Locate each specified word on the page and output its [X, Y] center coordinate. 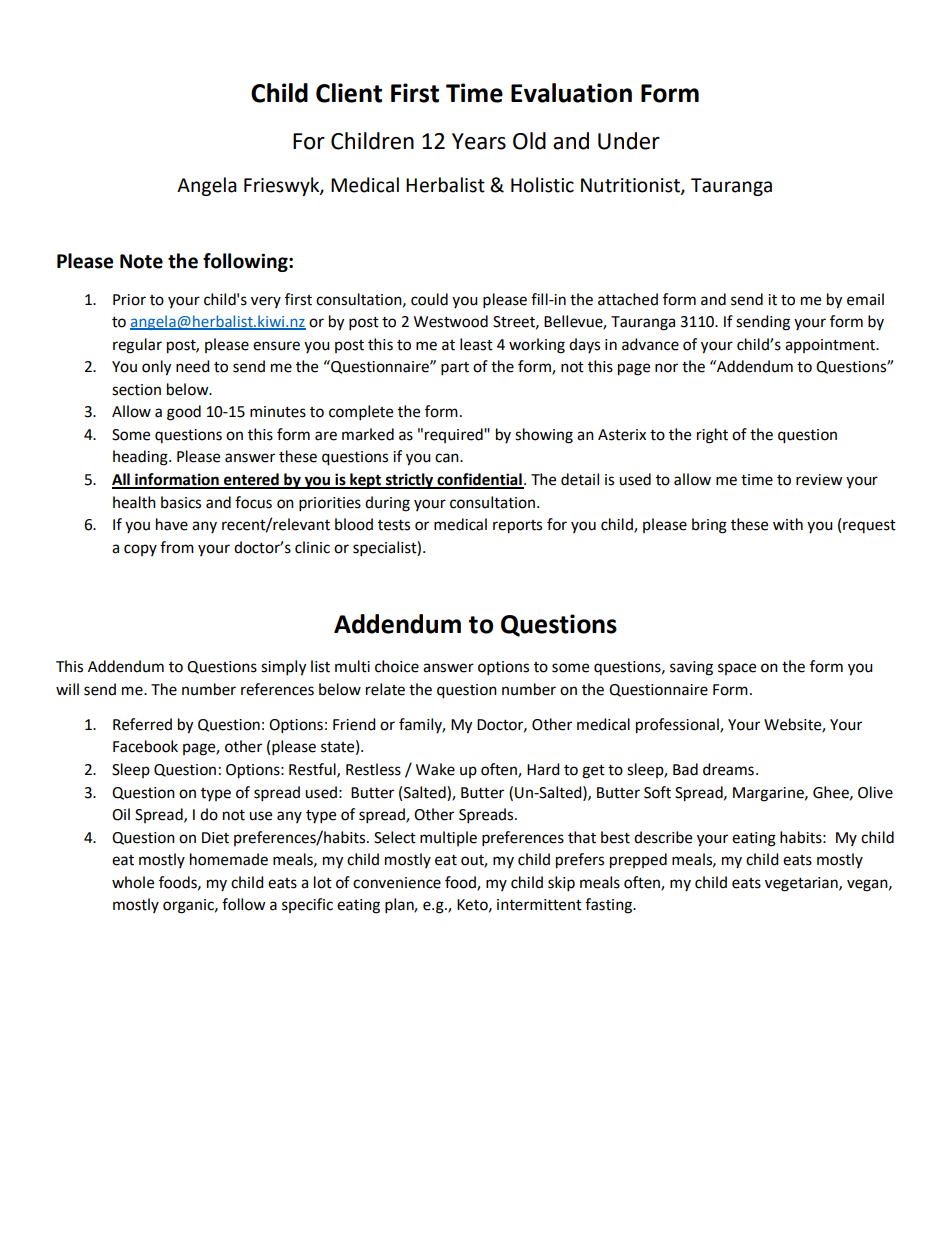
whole [133, 882]
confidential [479, 480]
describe [663, 837]
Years [479, 141]
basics [181, 502]
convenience [397, 883]
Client [349, 93]
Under [629, 141]
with [788, 524]
